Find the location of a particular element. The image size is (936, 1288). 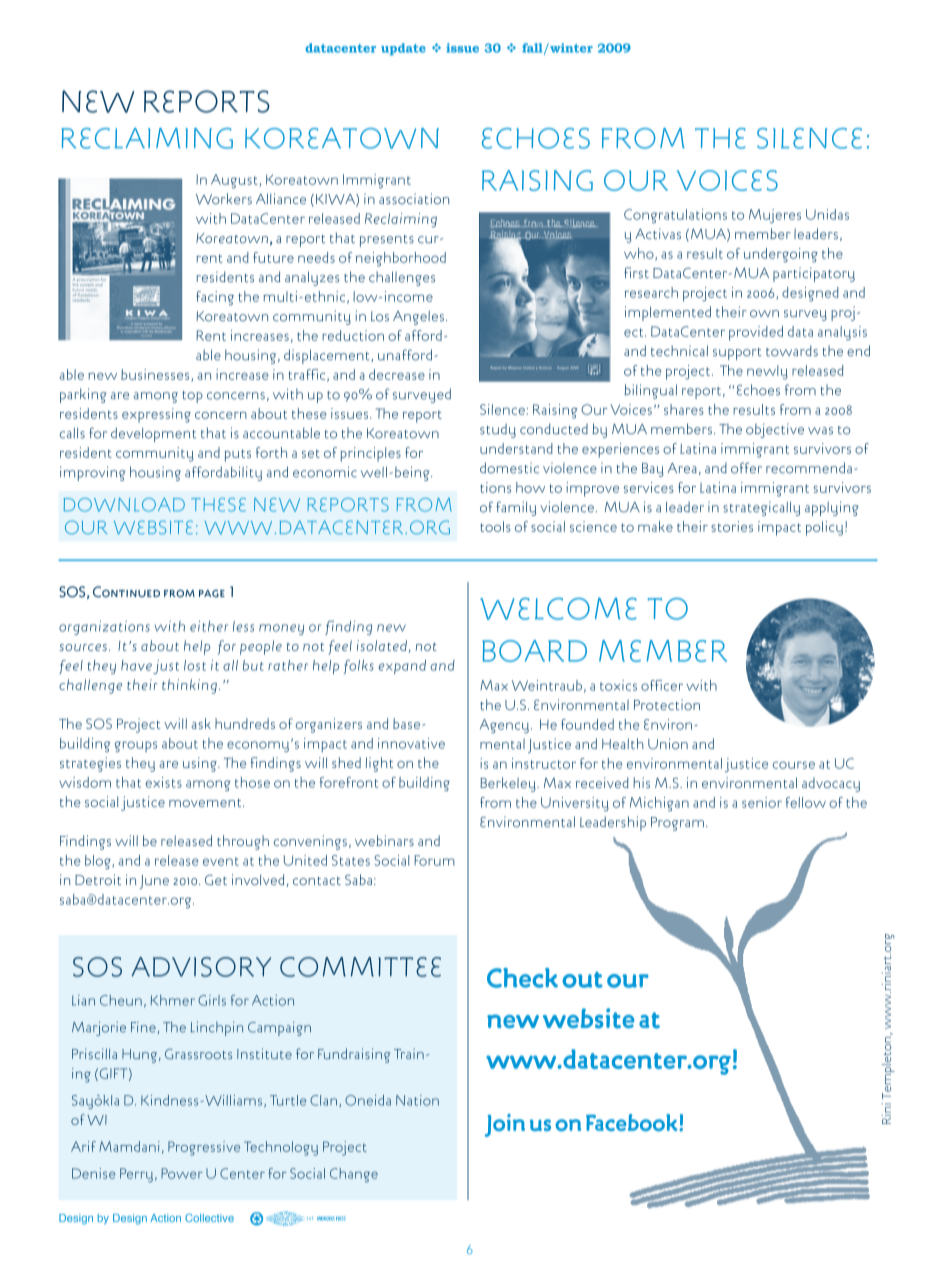

study is located at coordinates (498, 431).
